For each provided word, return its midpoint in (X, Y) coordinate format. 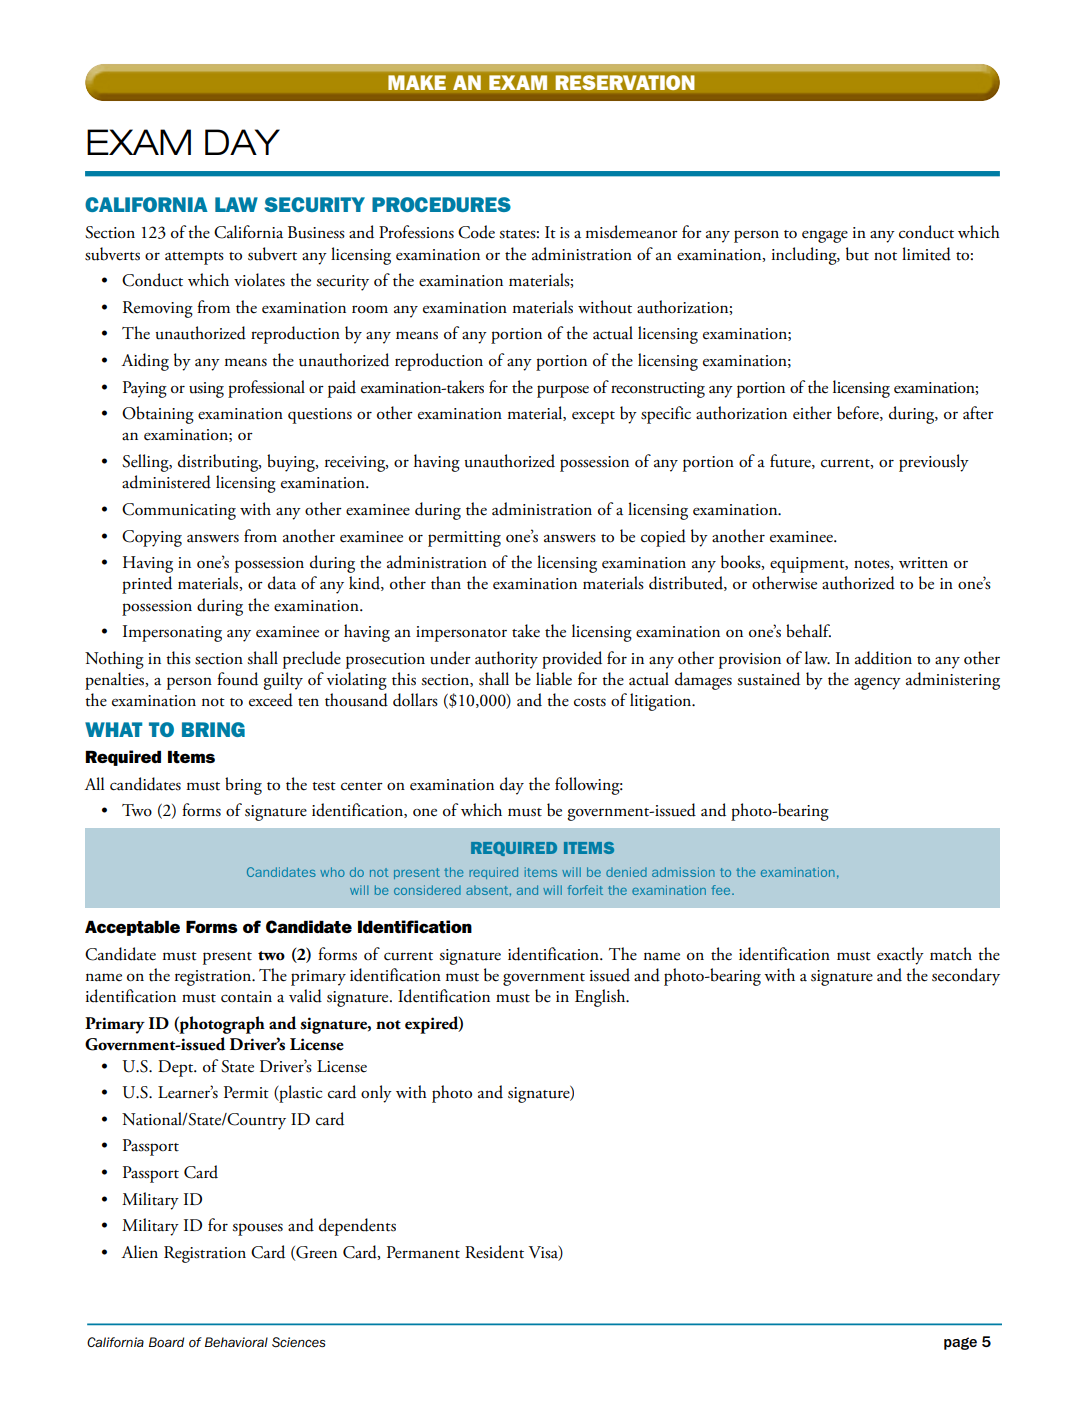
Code (476, 232)
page (960, 1343)
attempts (194, 258)
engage (825, 236)
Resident (494, 1252)
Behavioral (236, 1342)
